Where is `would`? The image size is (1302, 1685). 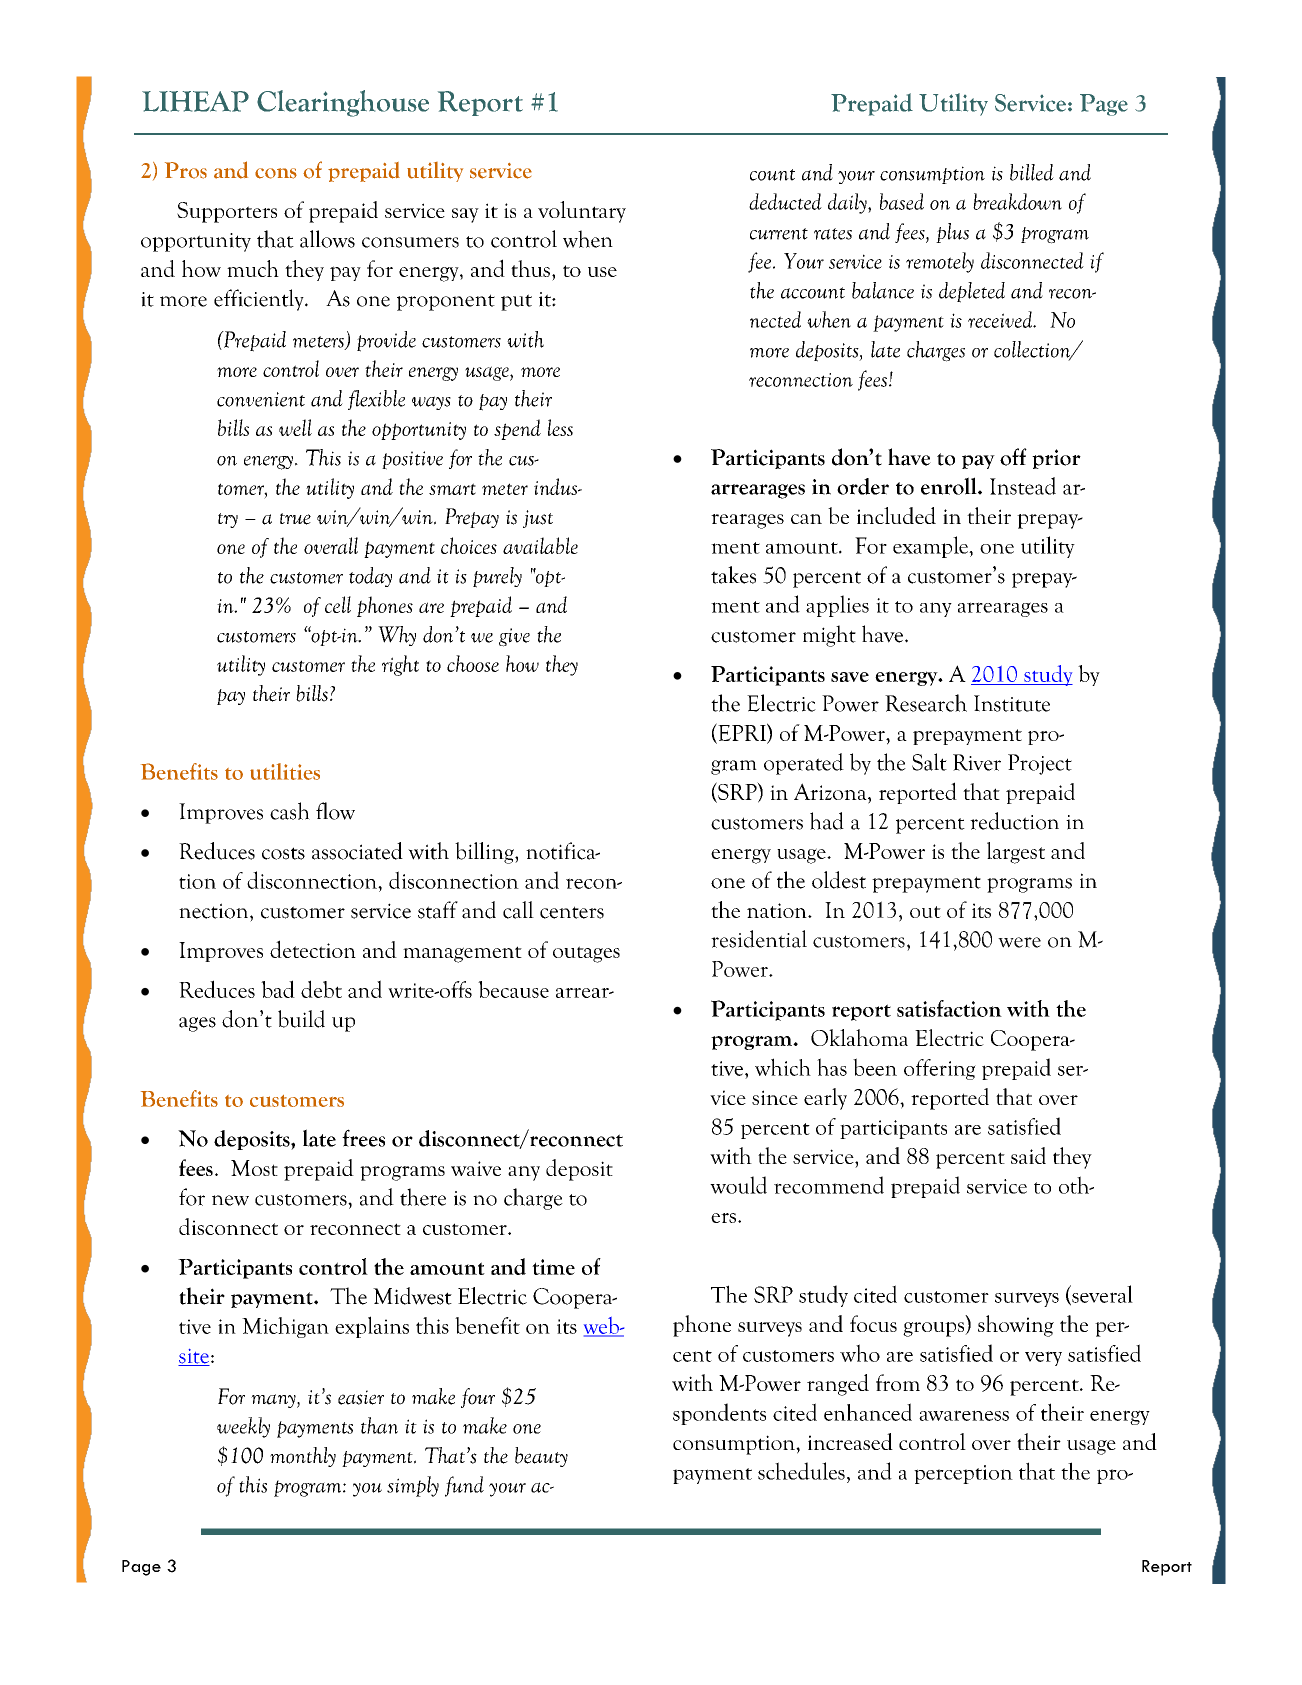 would is located at coordinates (738, 1185).
